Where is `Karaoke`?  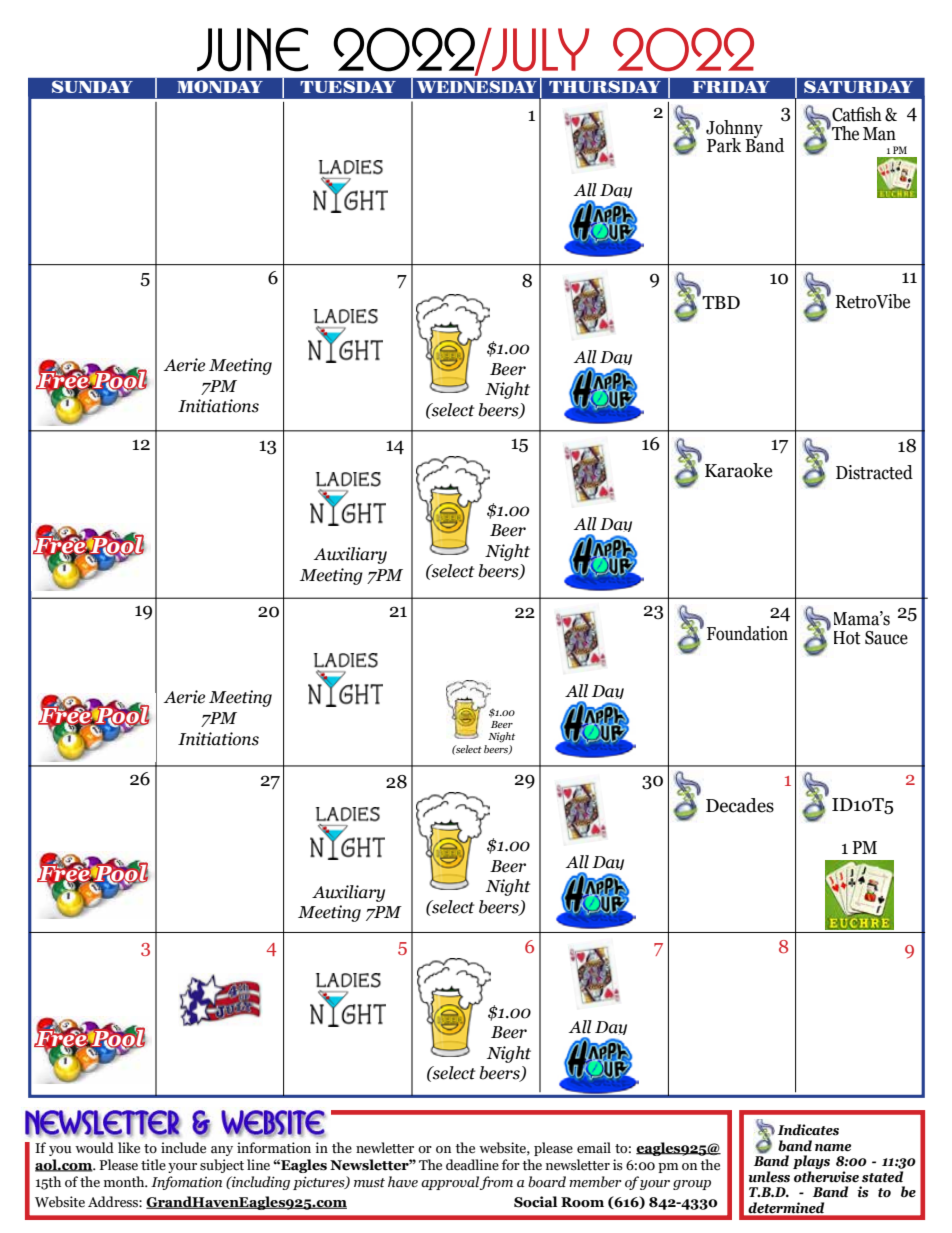 Karaoke is located at coordinates (739, 470).
